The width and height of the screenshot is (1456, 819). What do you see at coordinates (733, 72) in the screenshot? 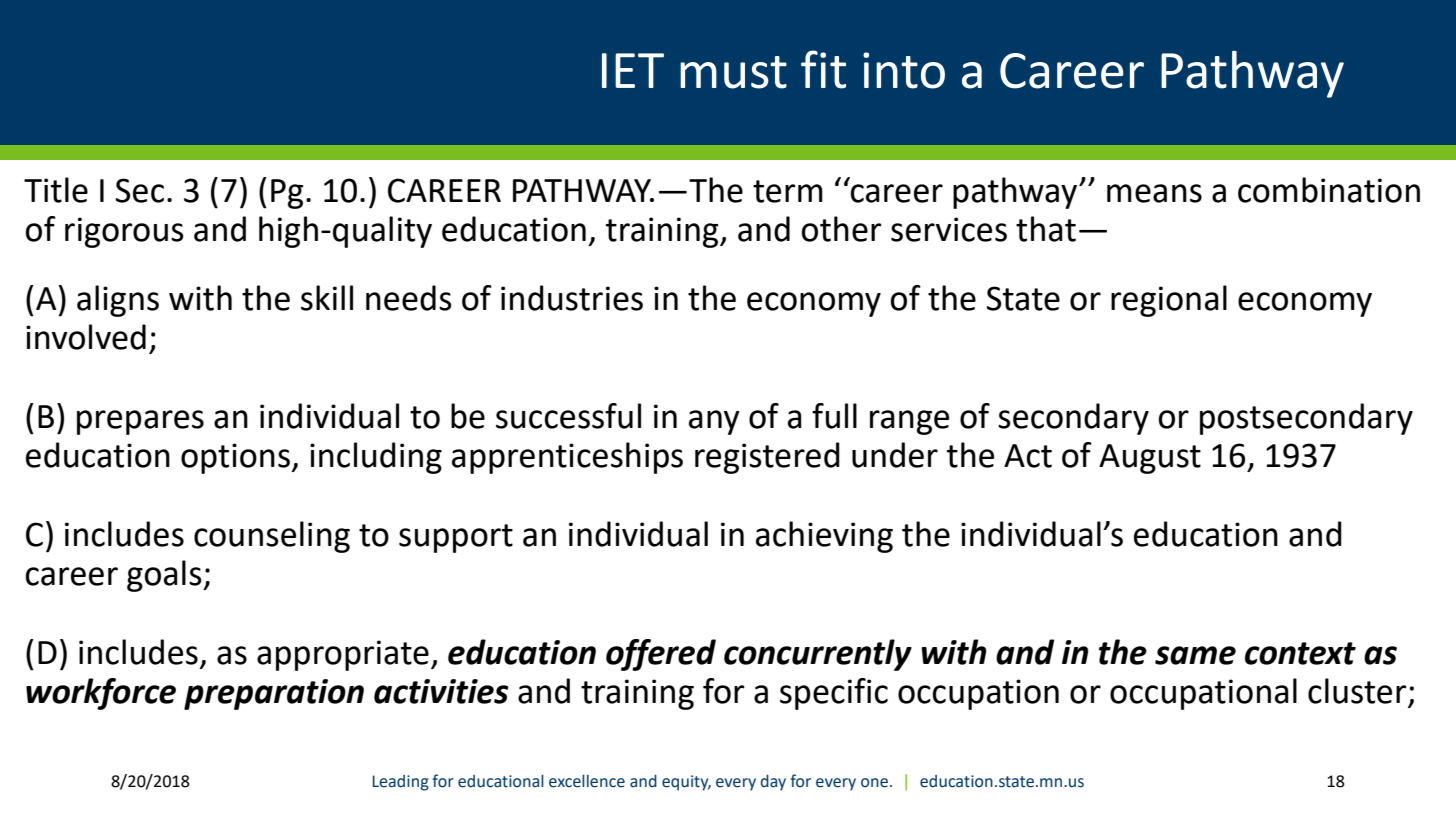
I see `must` at bounding box center [733, 72].
